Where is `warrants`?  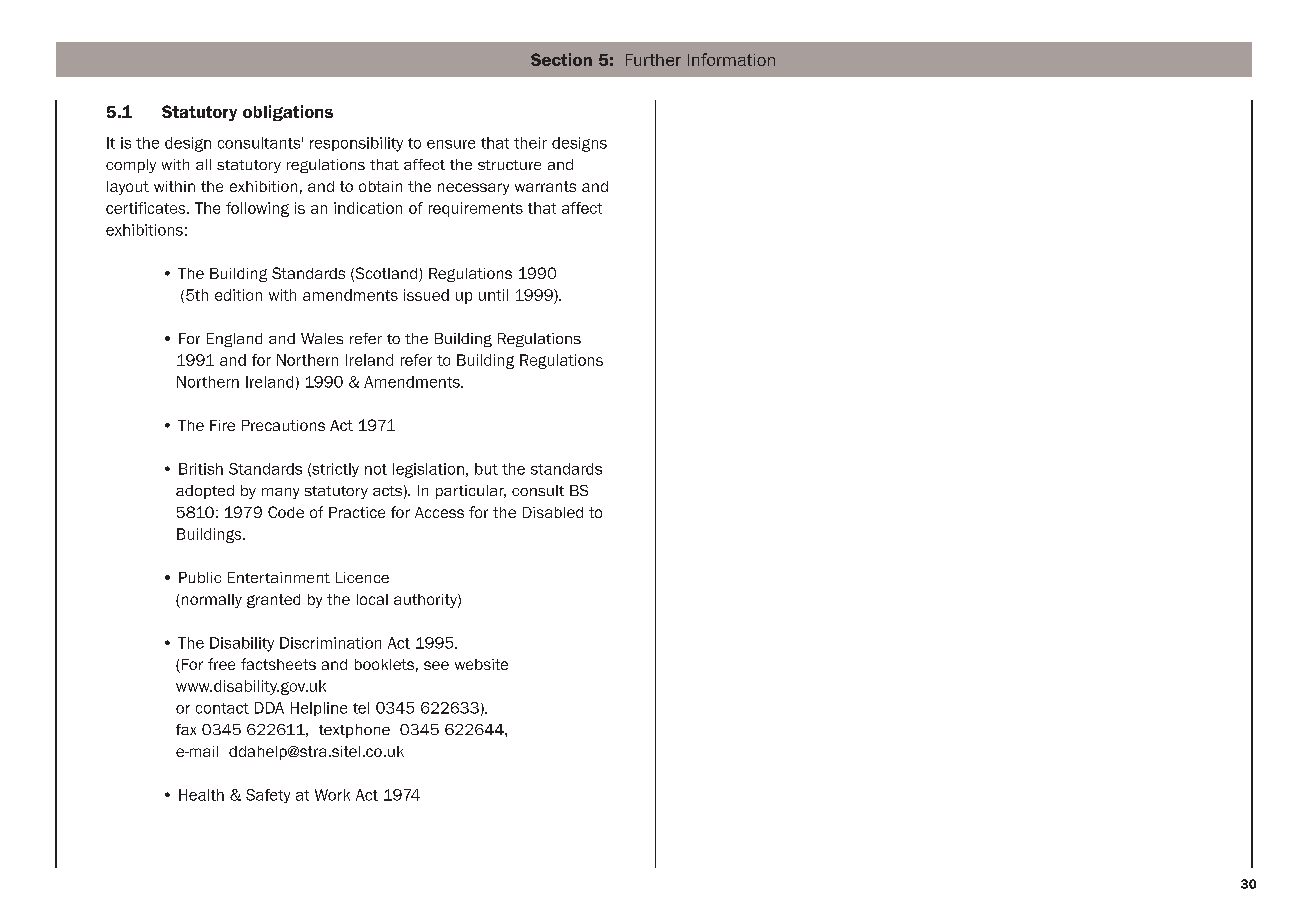
warrants is located at coordinates (545, 186).
